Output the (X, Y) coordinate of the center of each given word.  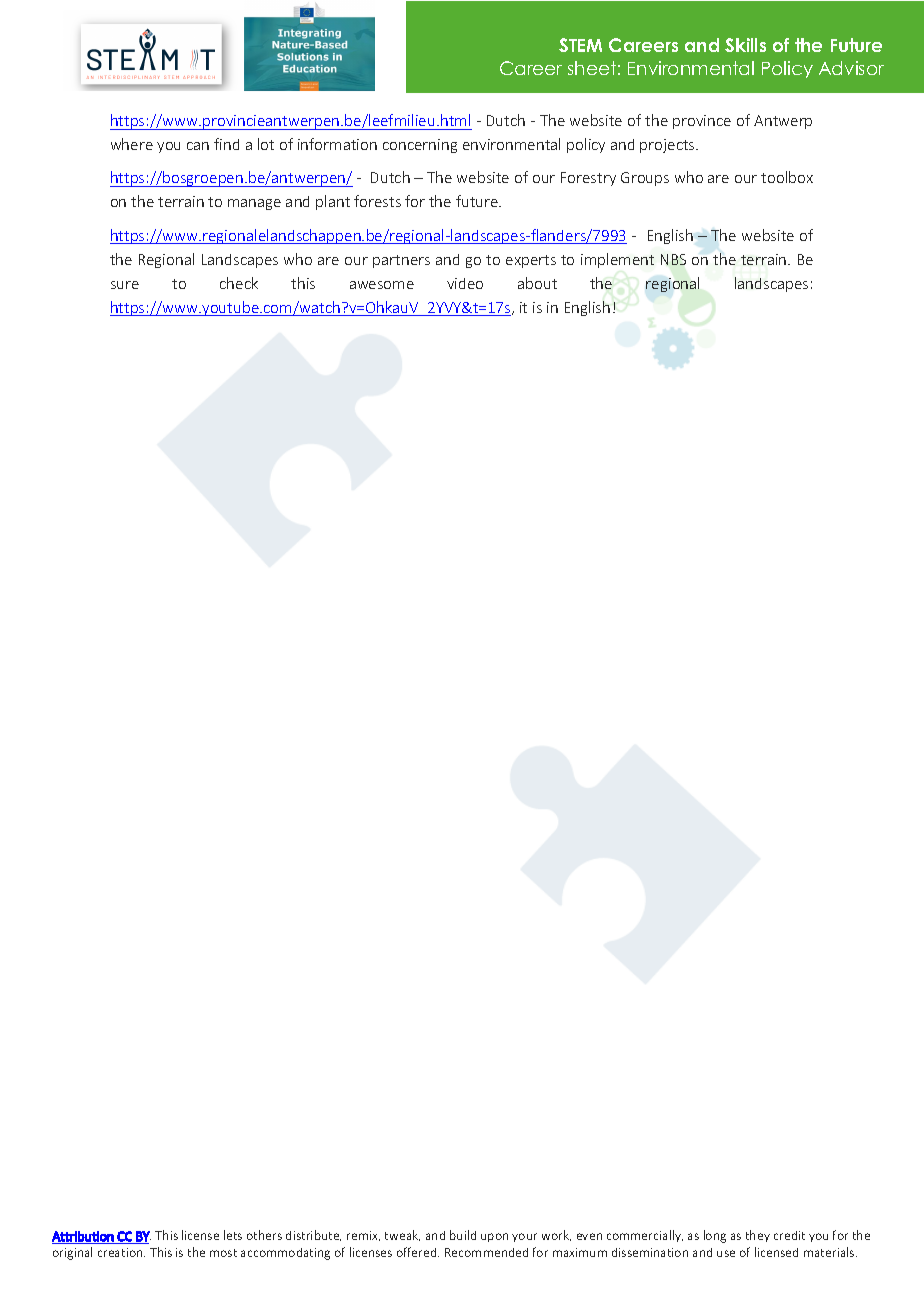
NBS (673, 259)
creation (121, 1252)
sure (125, 285)
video (465, 283)
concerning (420, 146)
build (463, 1235)
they (758, 1236)
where (132, 144)
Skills (745, 45)
